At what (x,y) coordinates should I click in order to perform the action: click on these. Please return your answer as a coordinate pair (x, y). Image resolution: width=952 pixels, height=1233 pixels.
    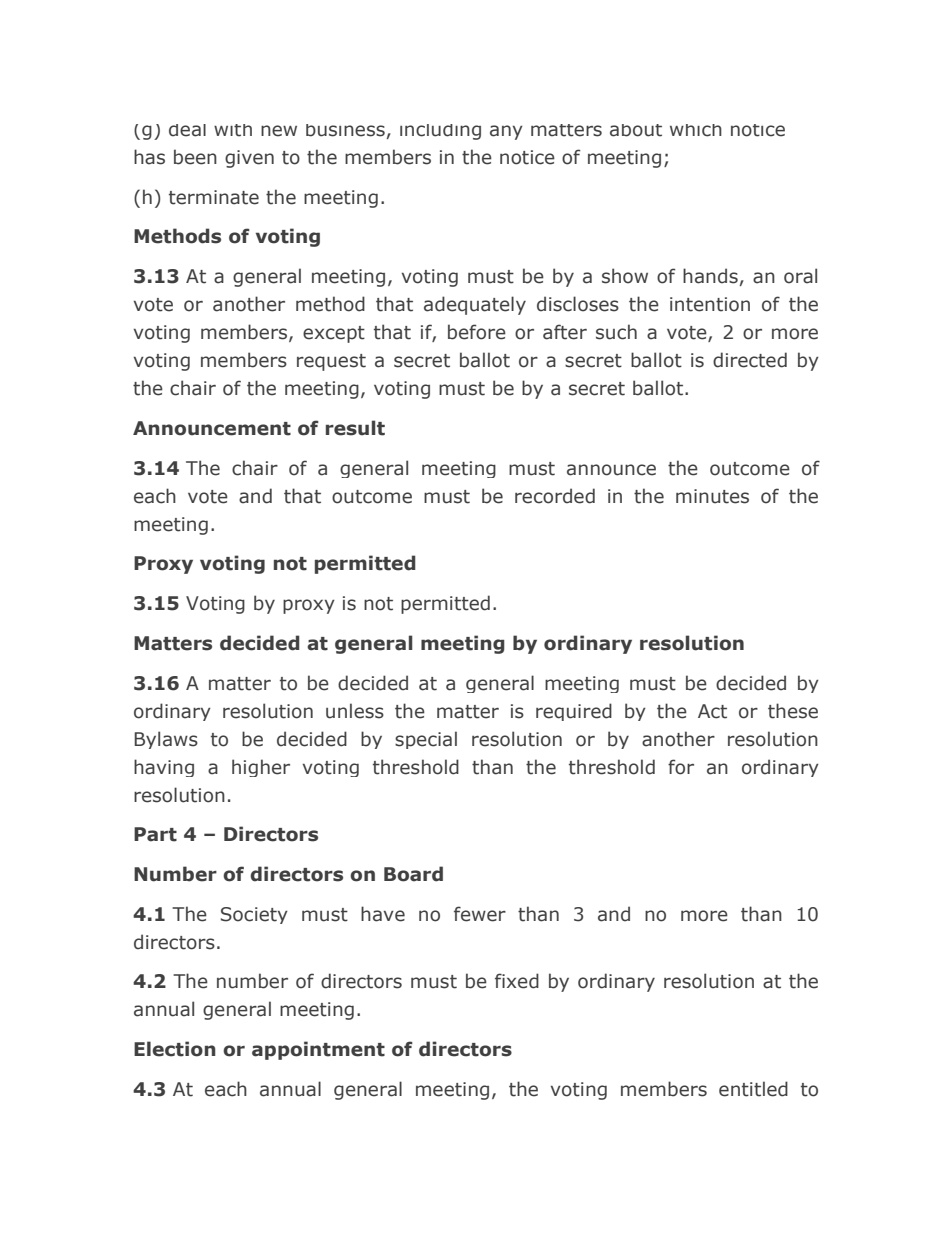
    Looking at the image, I should click on (793, 711).
